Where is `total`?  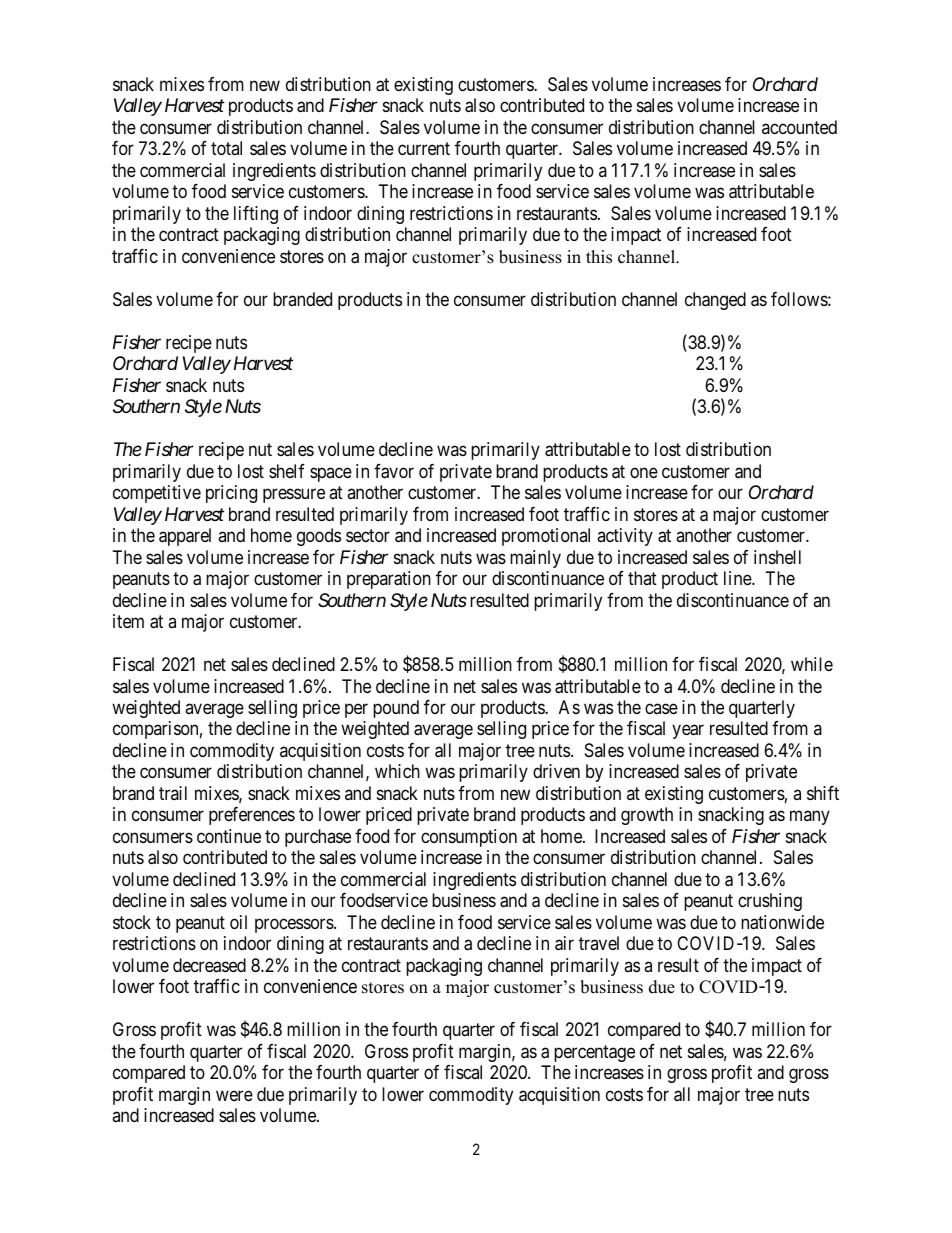
total is located at coordinates (226, 148).
